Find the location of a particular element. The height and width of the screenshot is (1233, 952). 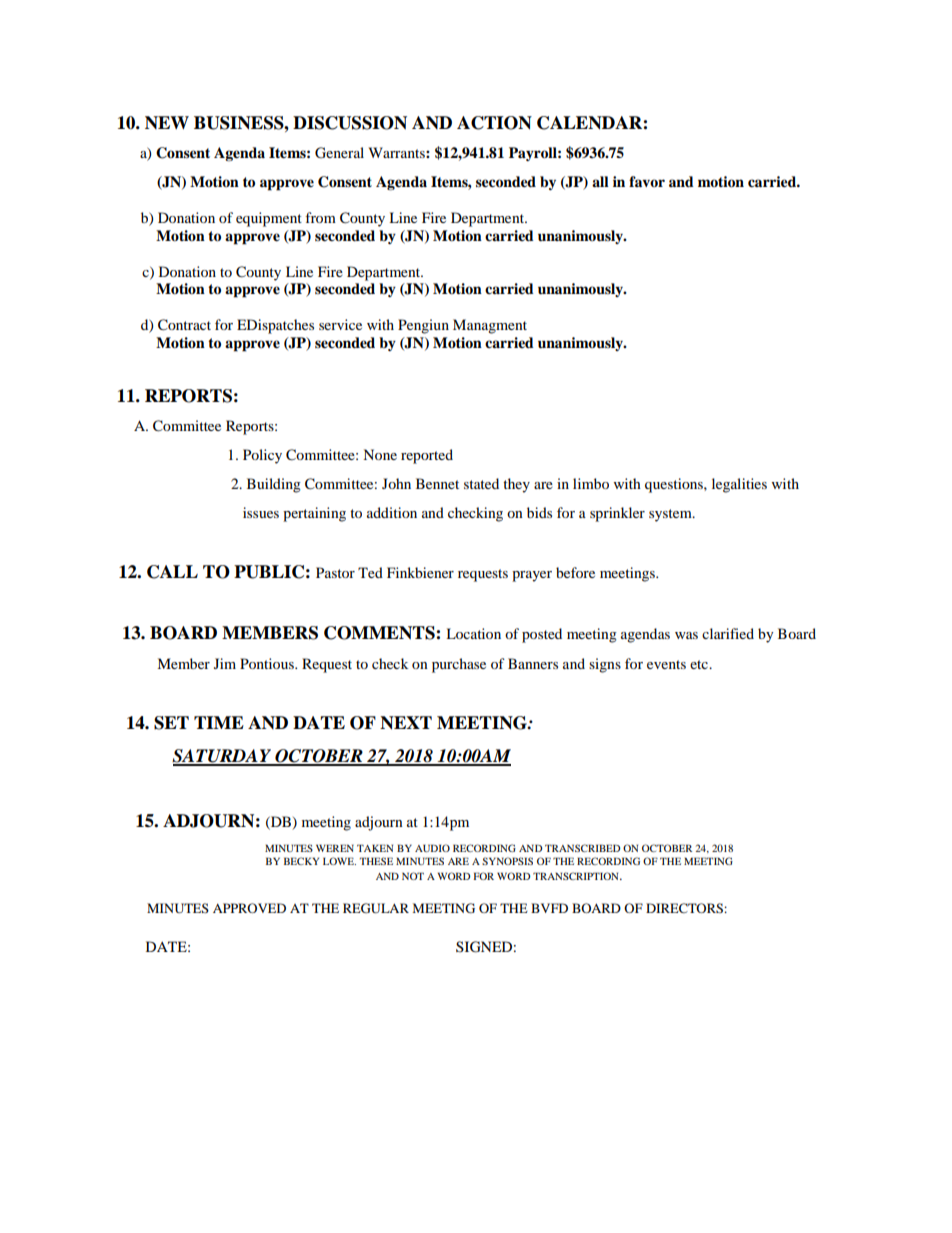

Contract is located at coordinates (184, 325).
